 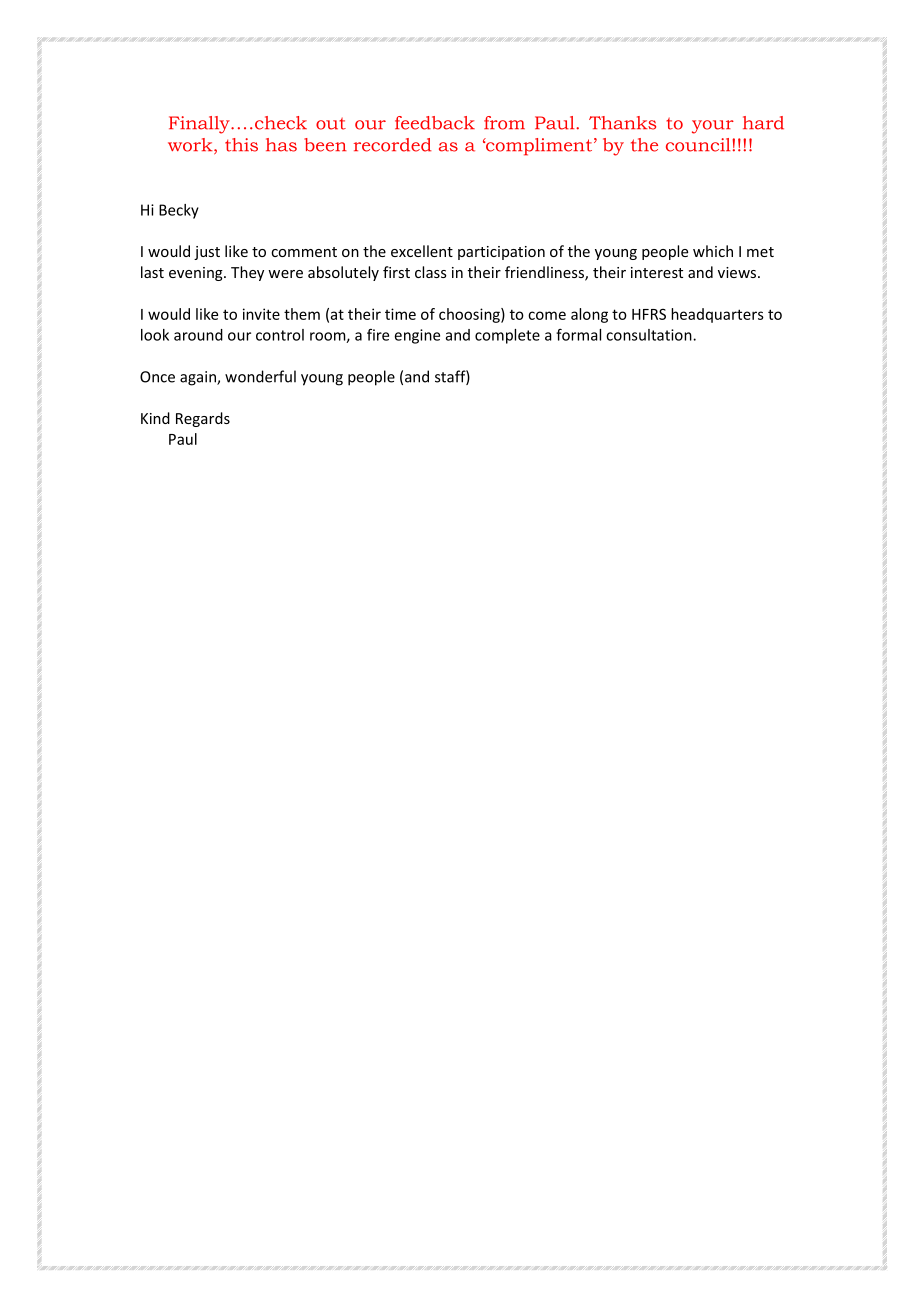 I want to click on Regards, so click(x=203, y=419).
